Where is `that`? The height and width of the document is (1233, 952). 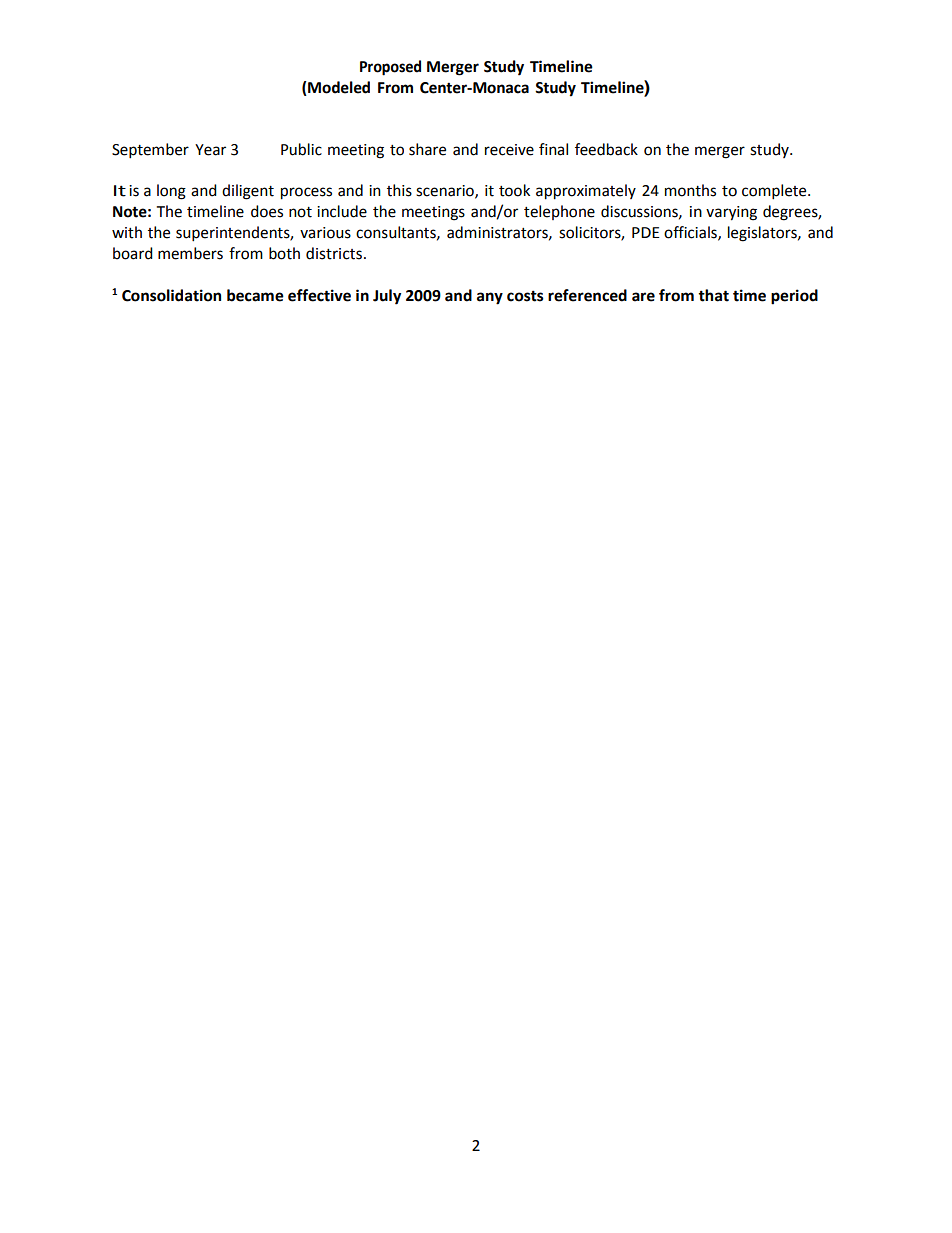 that is located at coordinates (713, 295).
